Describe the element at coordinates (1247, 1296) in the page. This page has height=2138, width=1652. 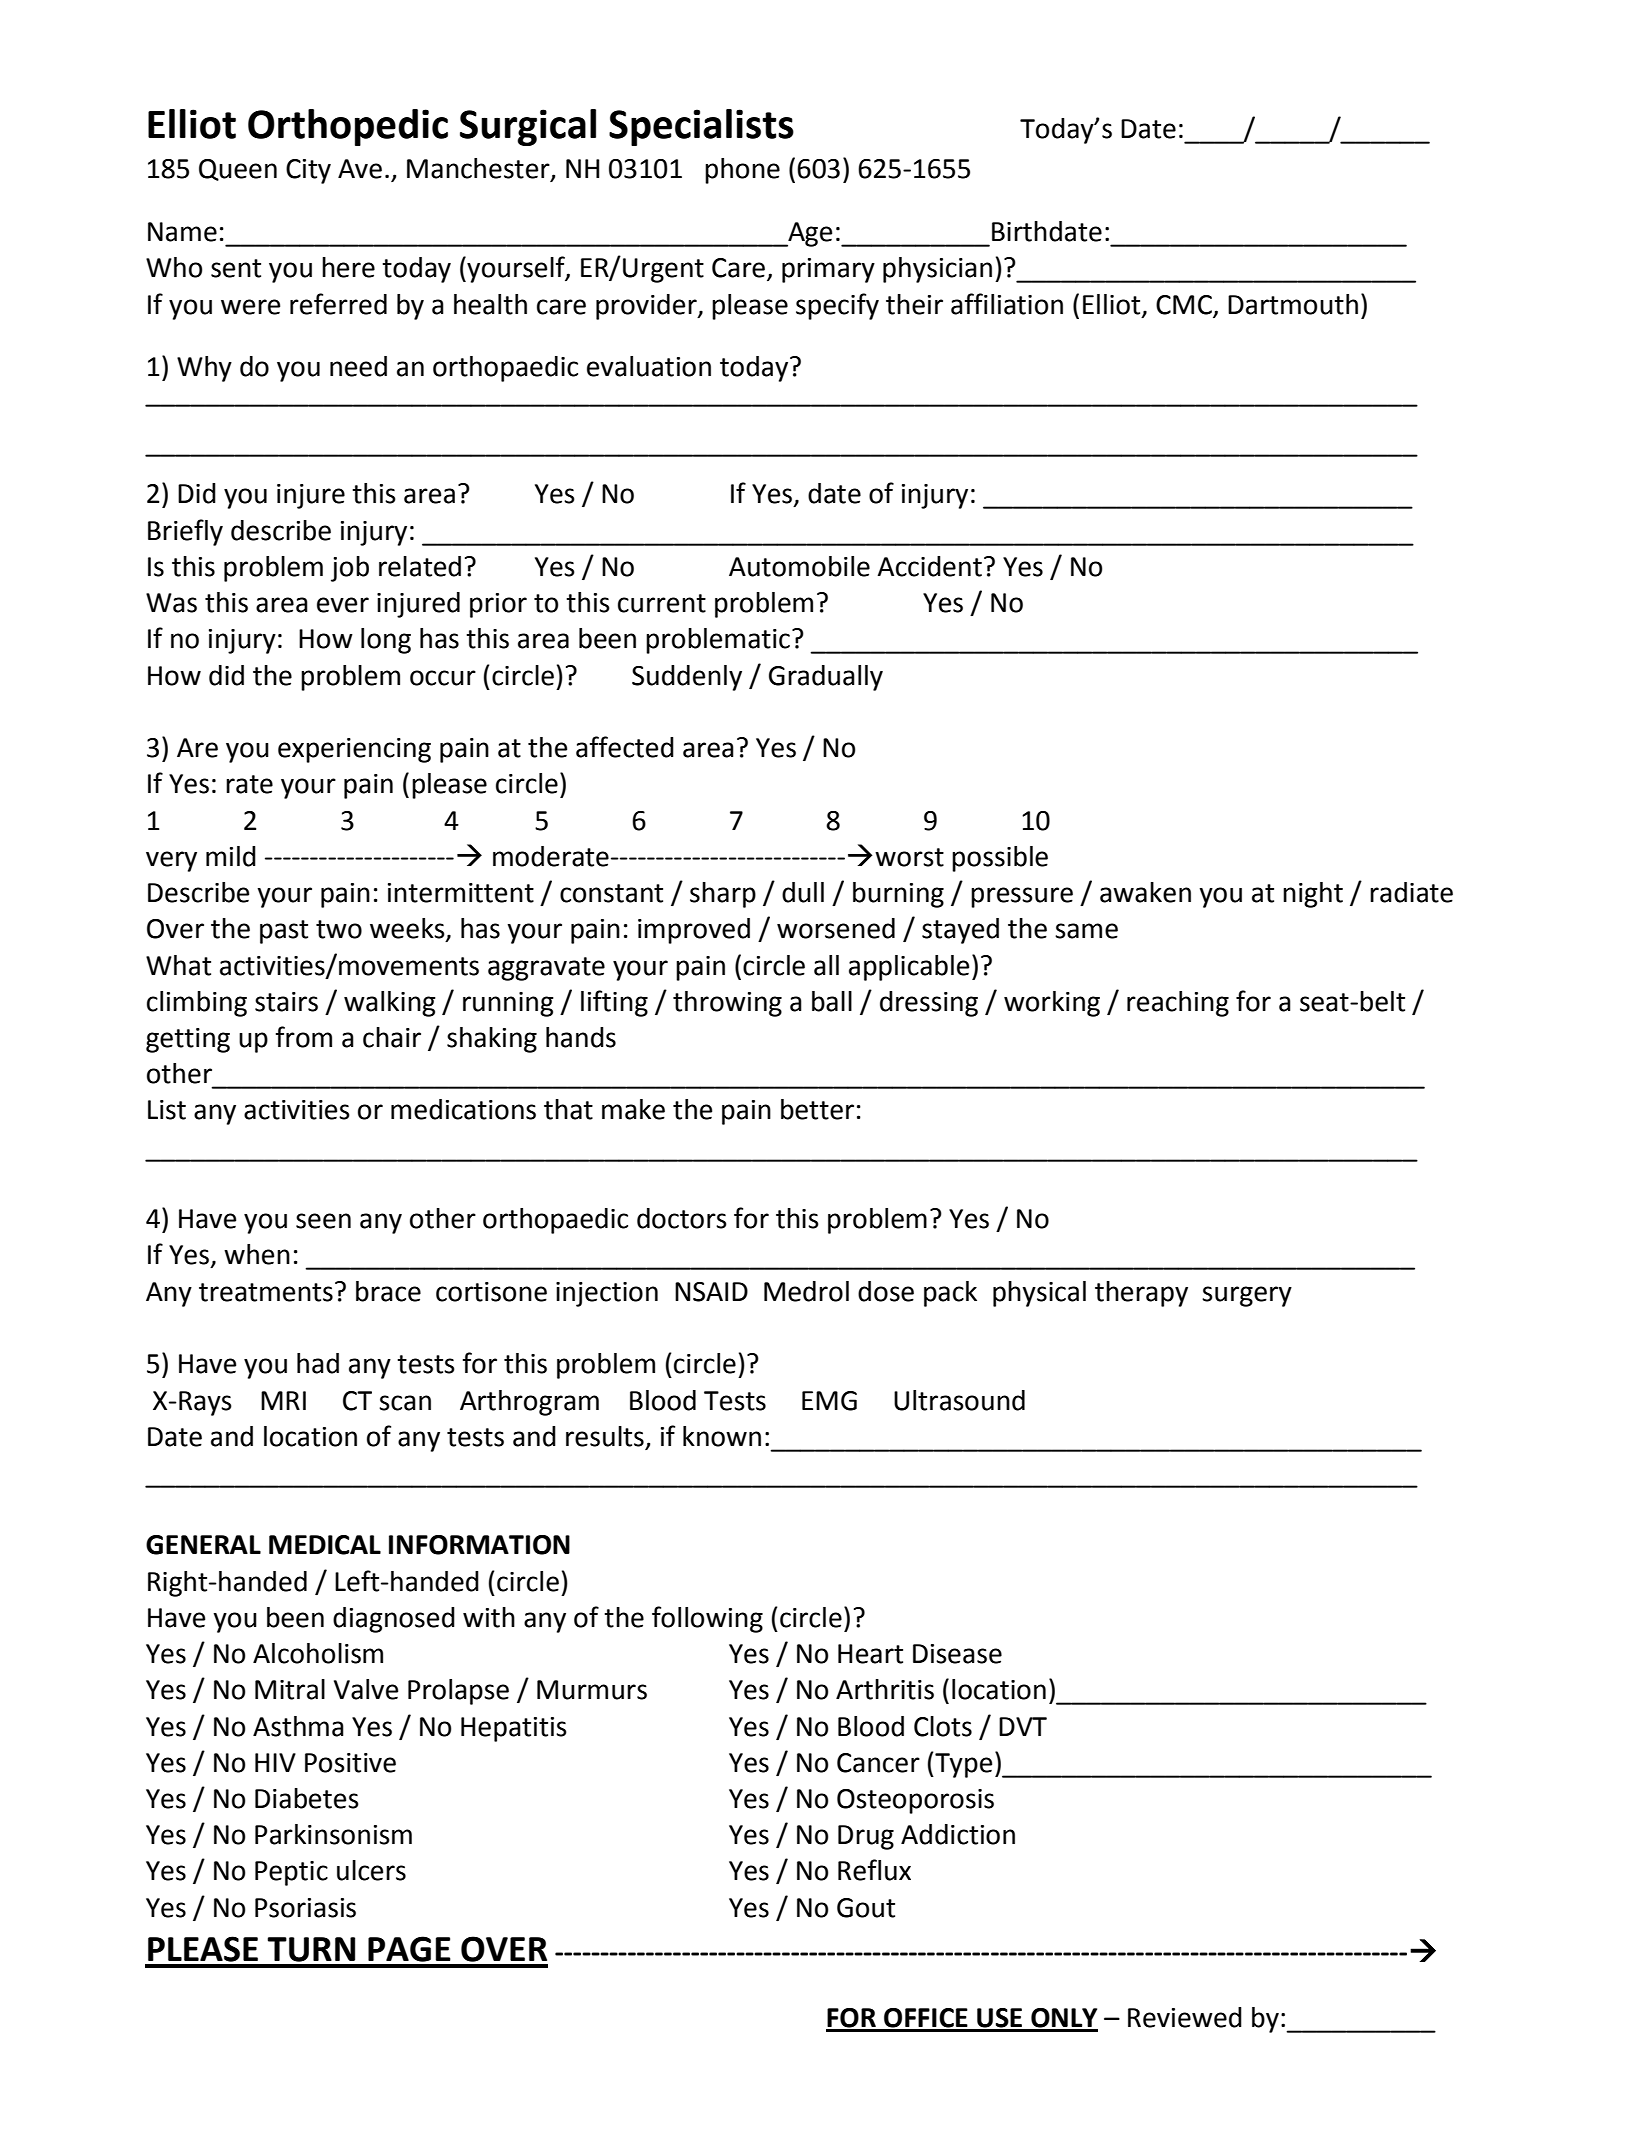
I see `surgery` at that location.
